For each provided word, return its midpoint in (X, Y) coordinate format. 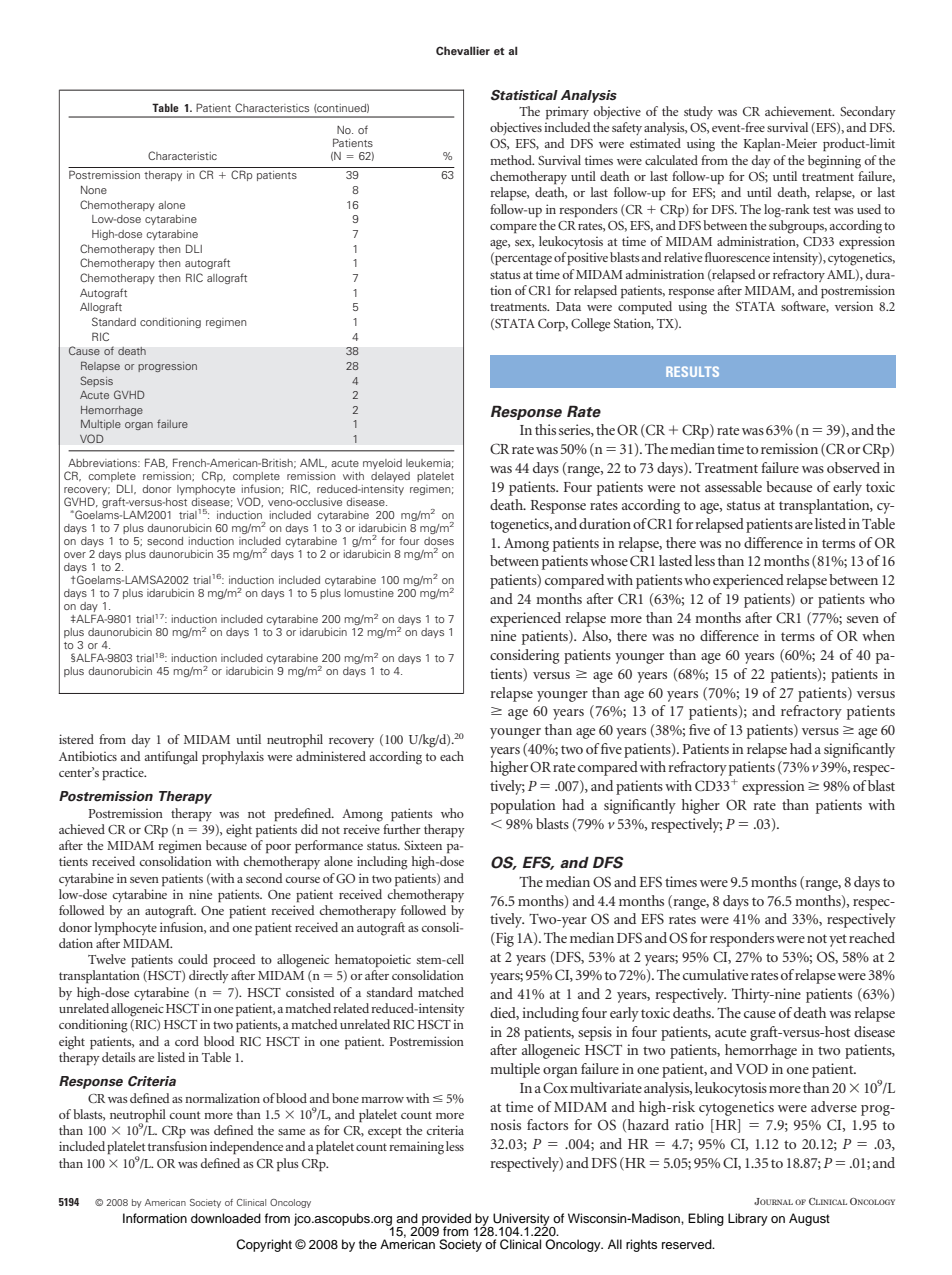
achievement (799, 111)
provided (445, 1220)
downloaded (226, 1218)
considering (525, 656)
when (878, 635)
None (94, 190)
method (512, 160)
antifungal (171, 758)
